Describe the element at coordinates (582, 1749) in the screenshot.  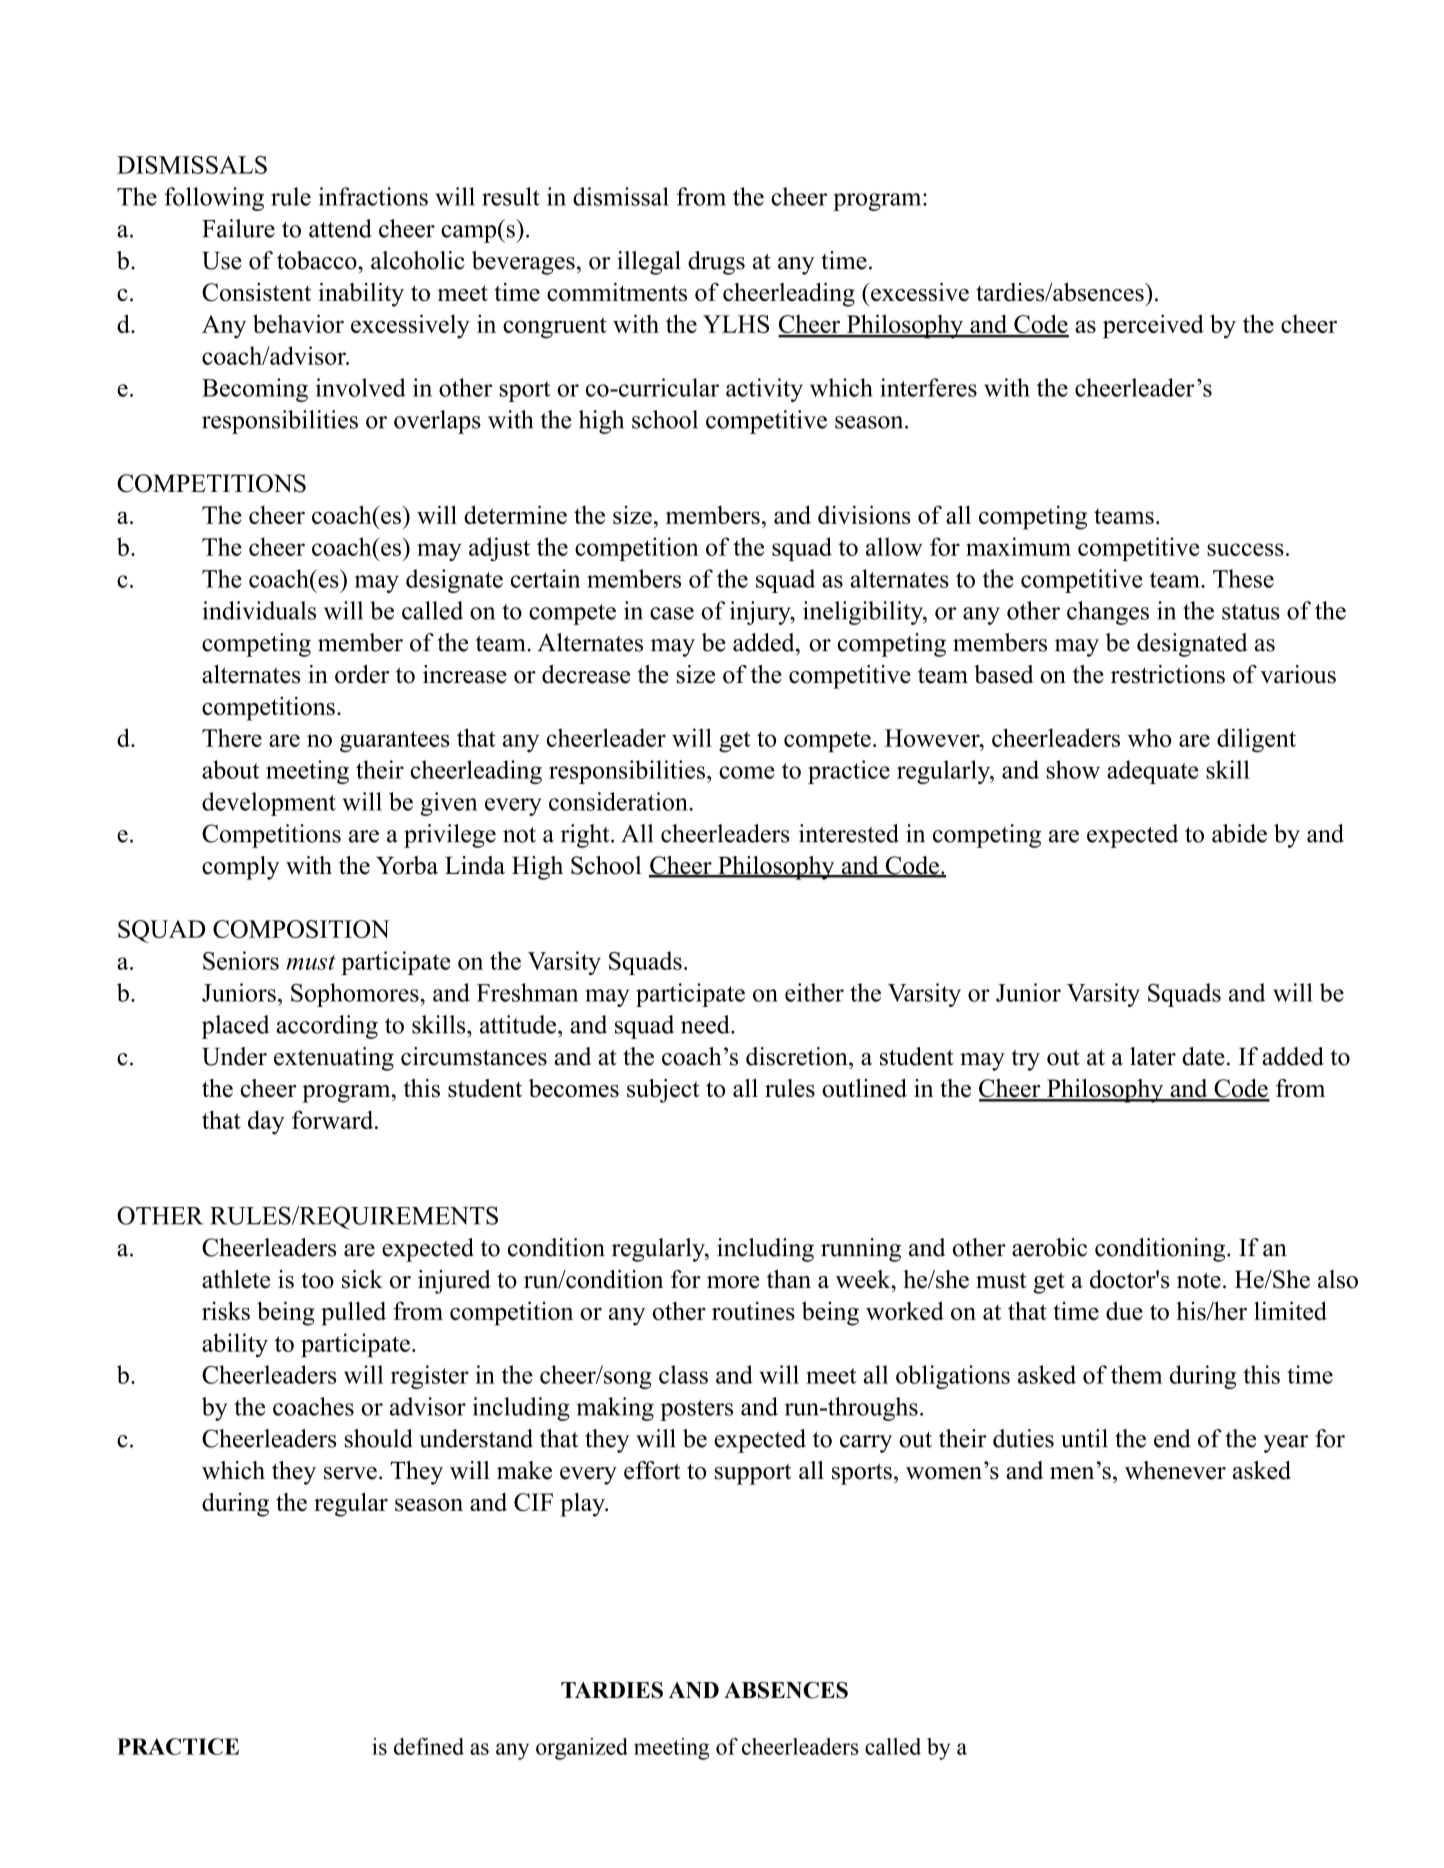
I see `organized` at that location.
